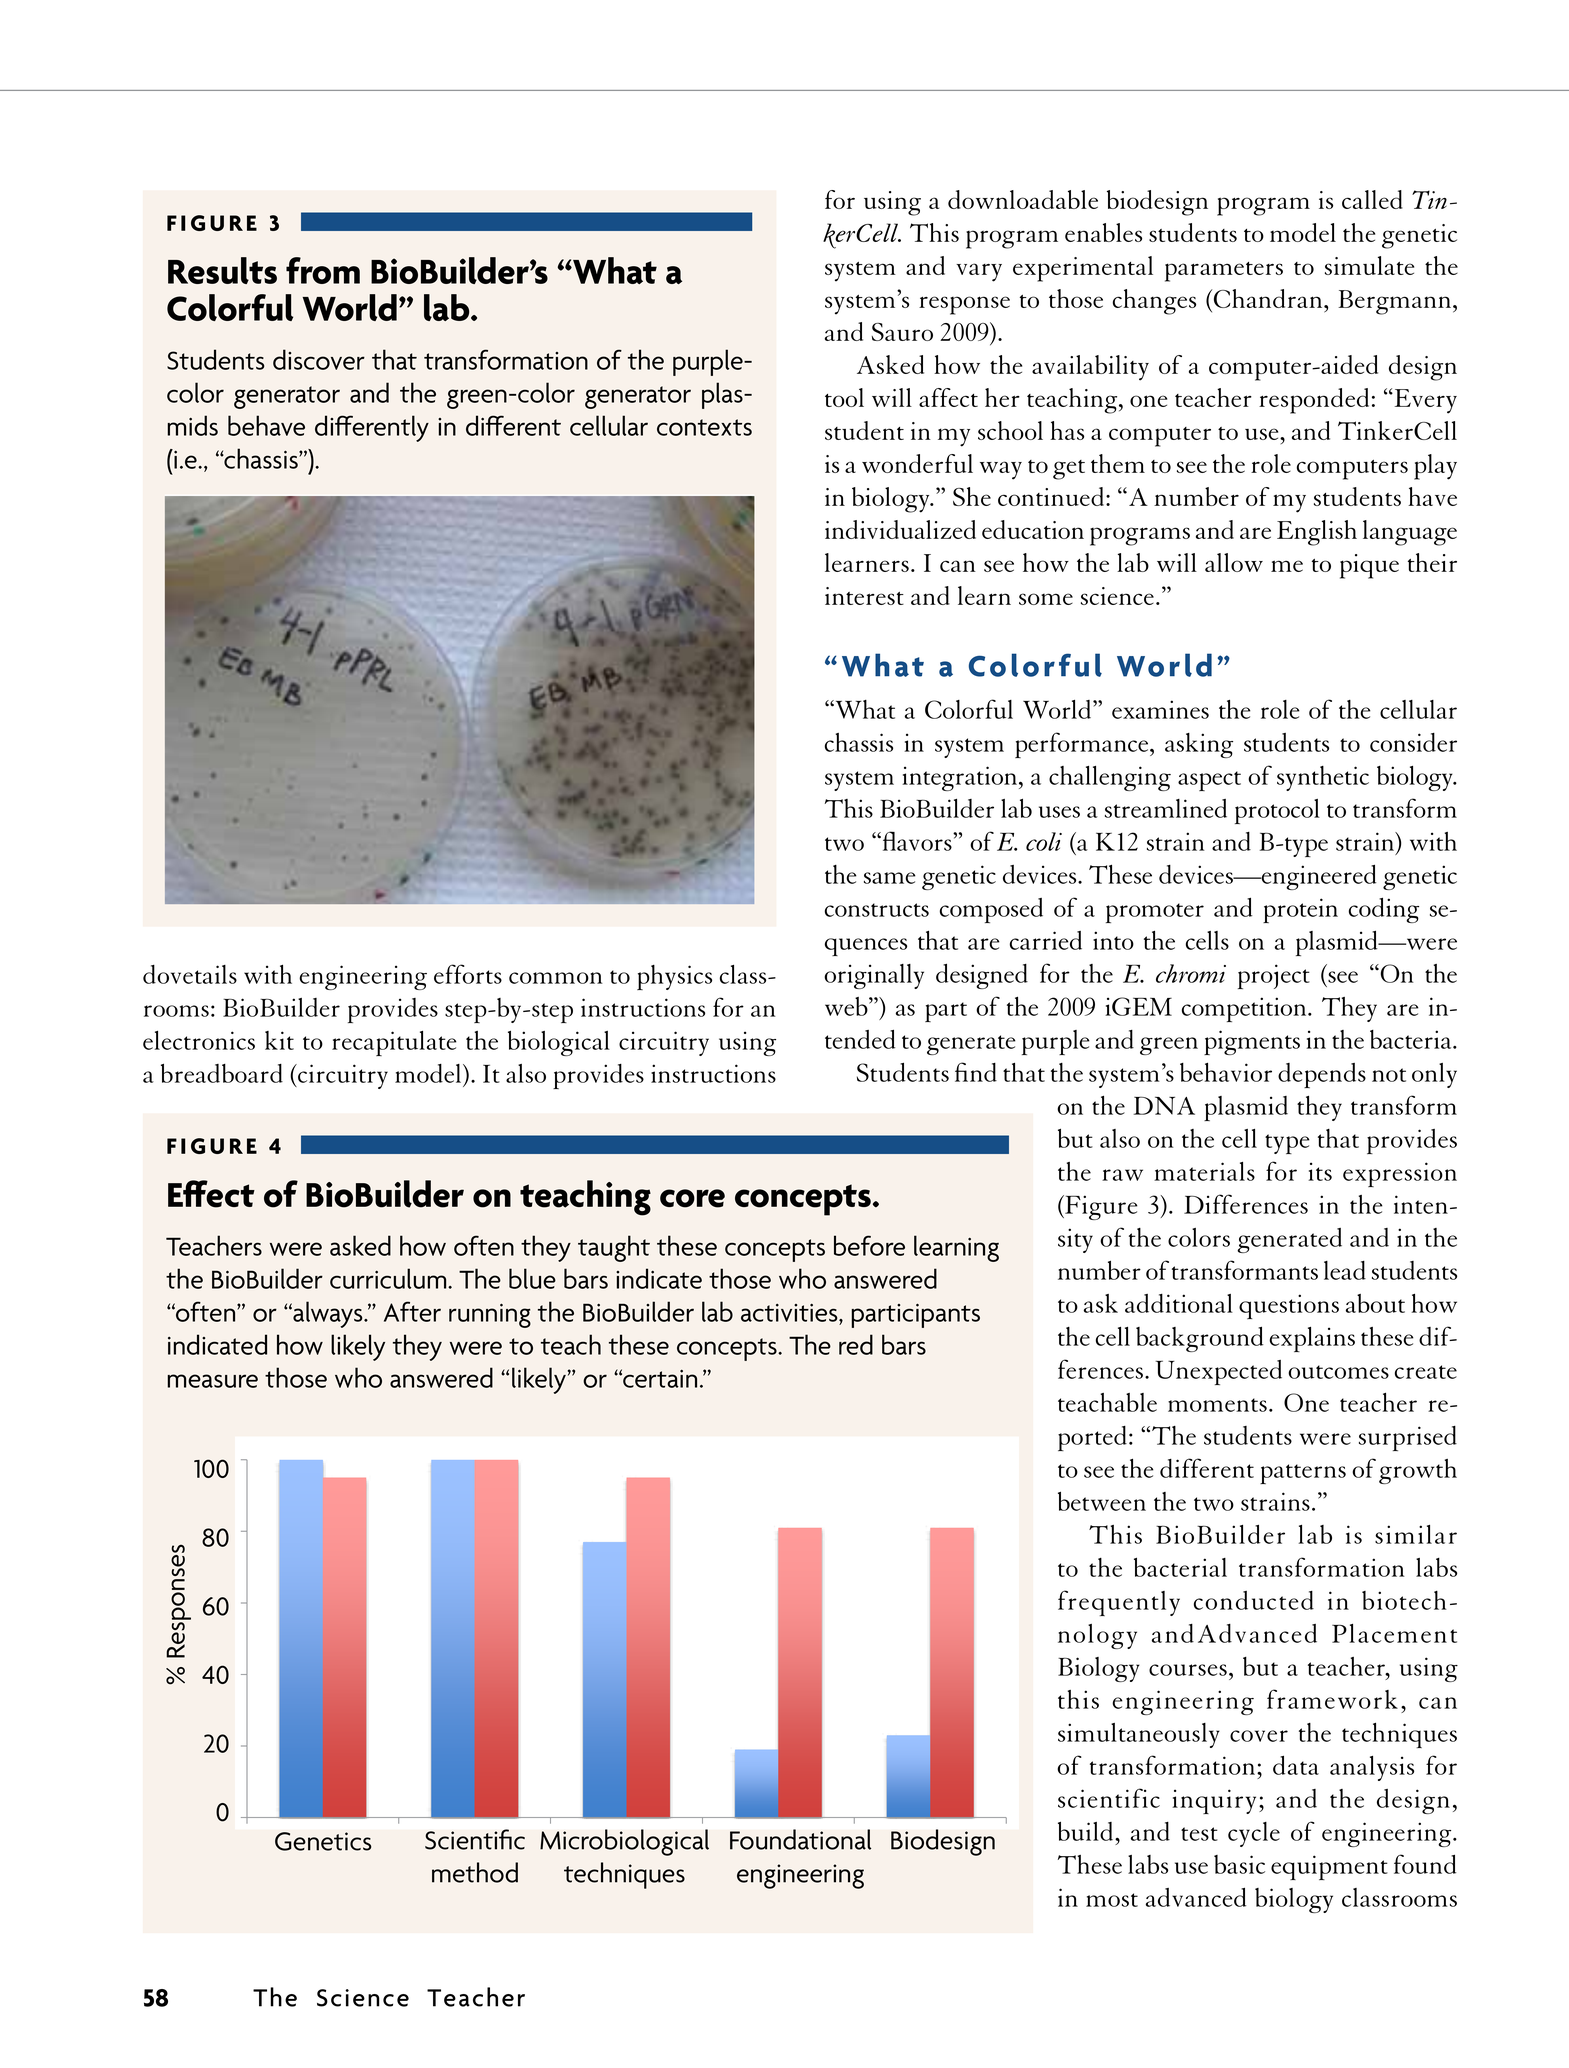  I want to click on most, so click(1112, 1900).
